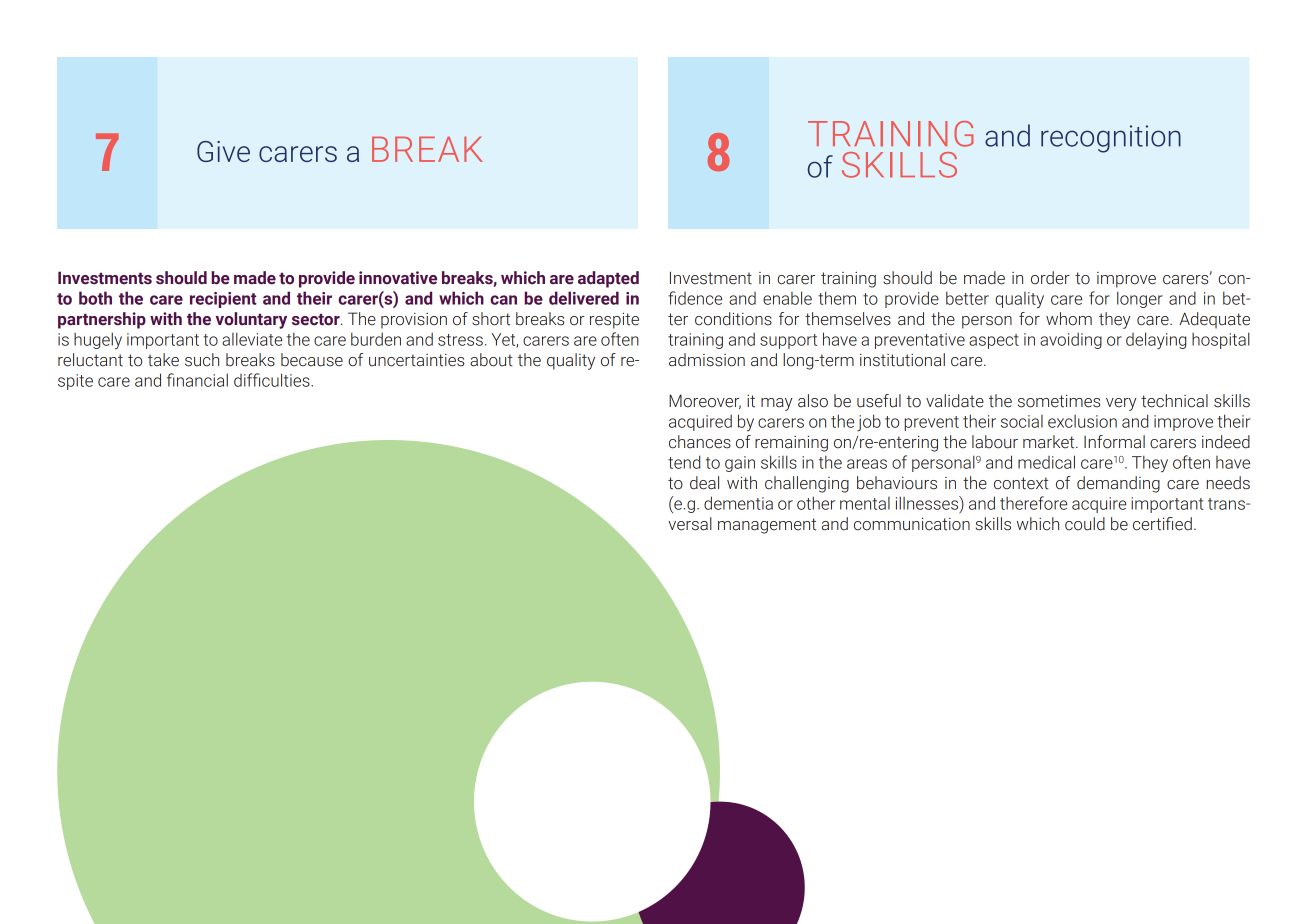  I want to click on whom, so click(1069, 319).
